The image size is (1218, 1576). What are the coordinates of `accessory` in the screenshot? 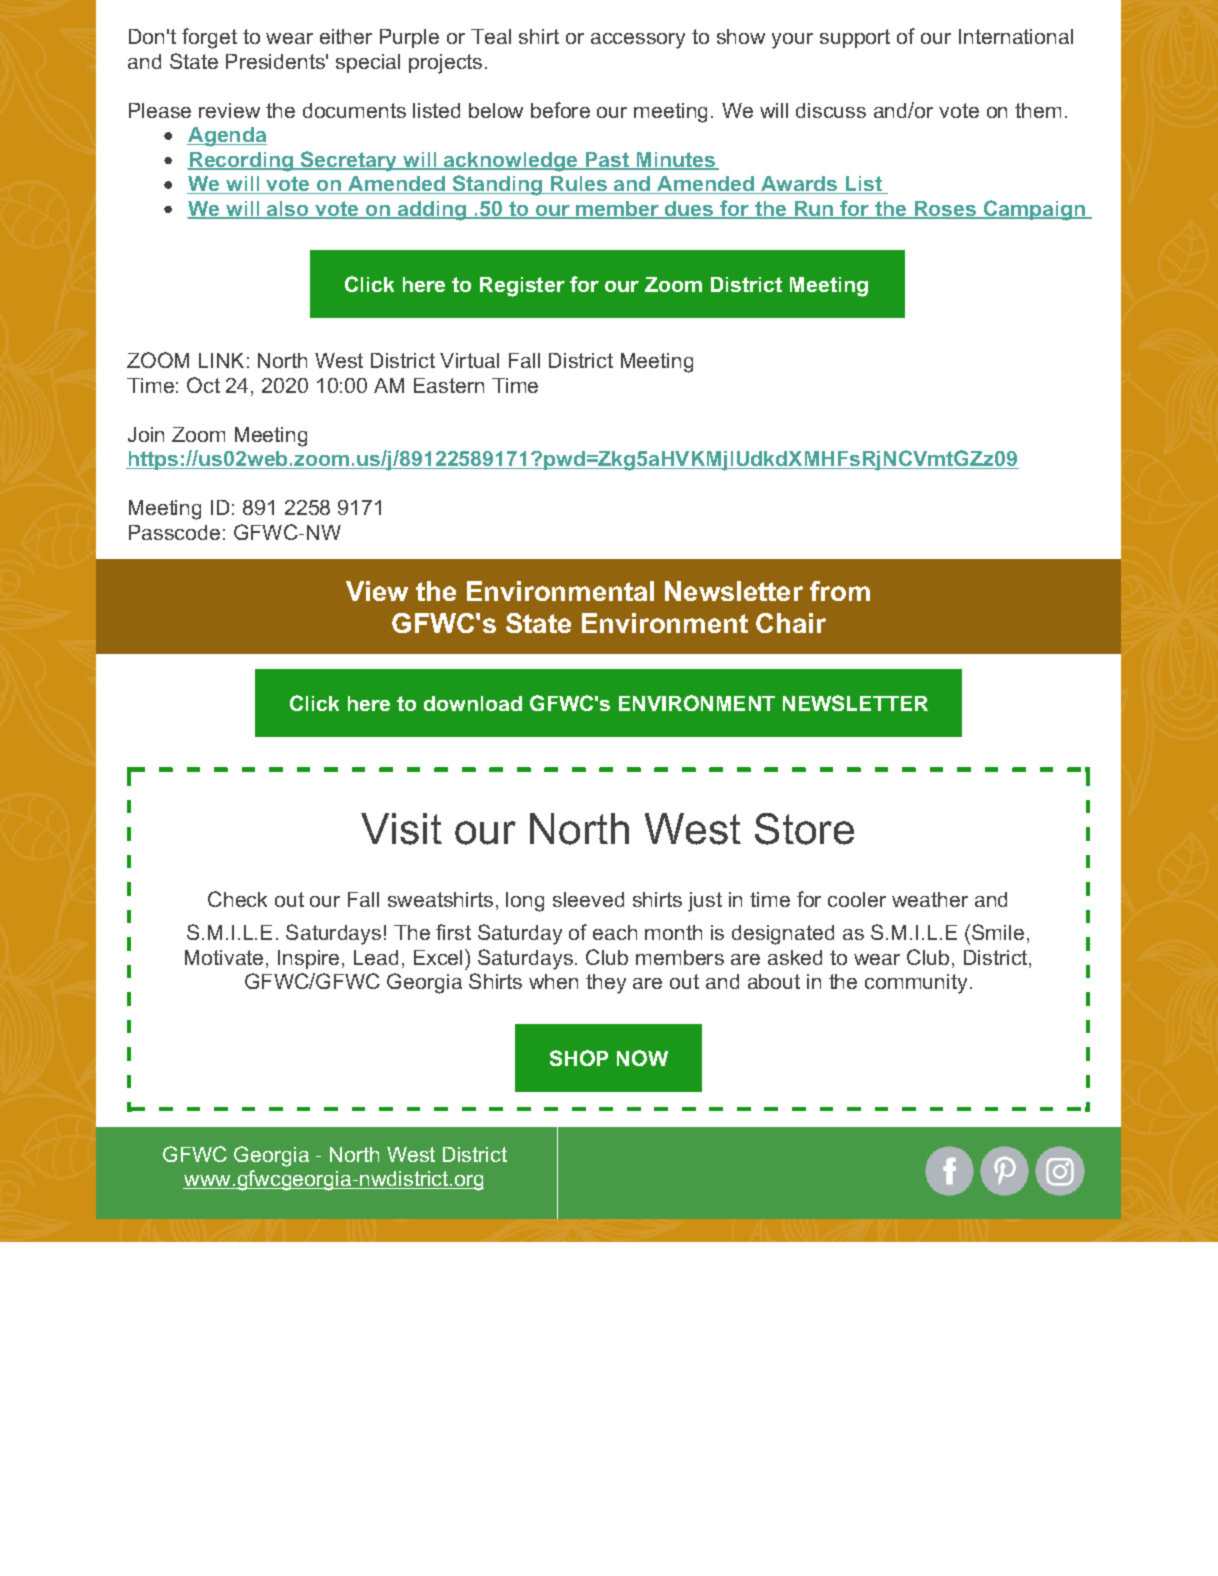 It's located at (638, 41).
